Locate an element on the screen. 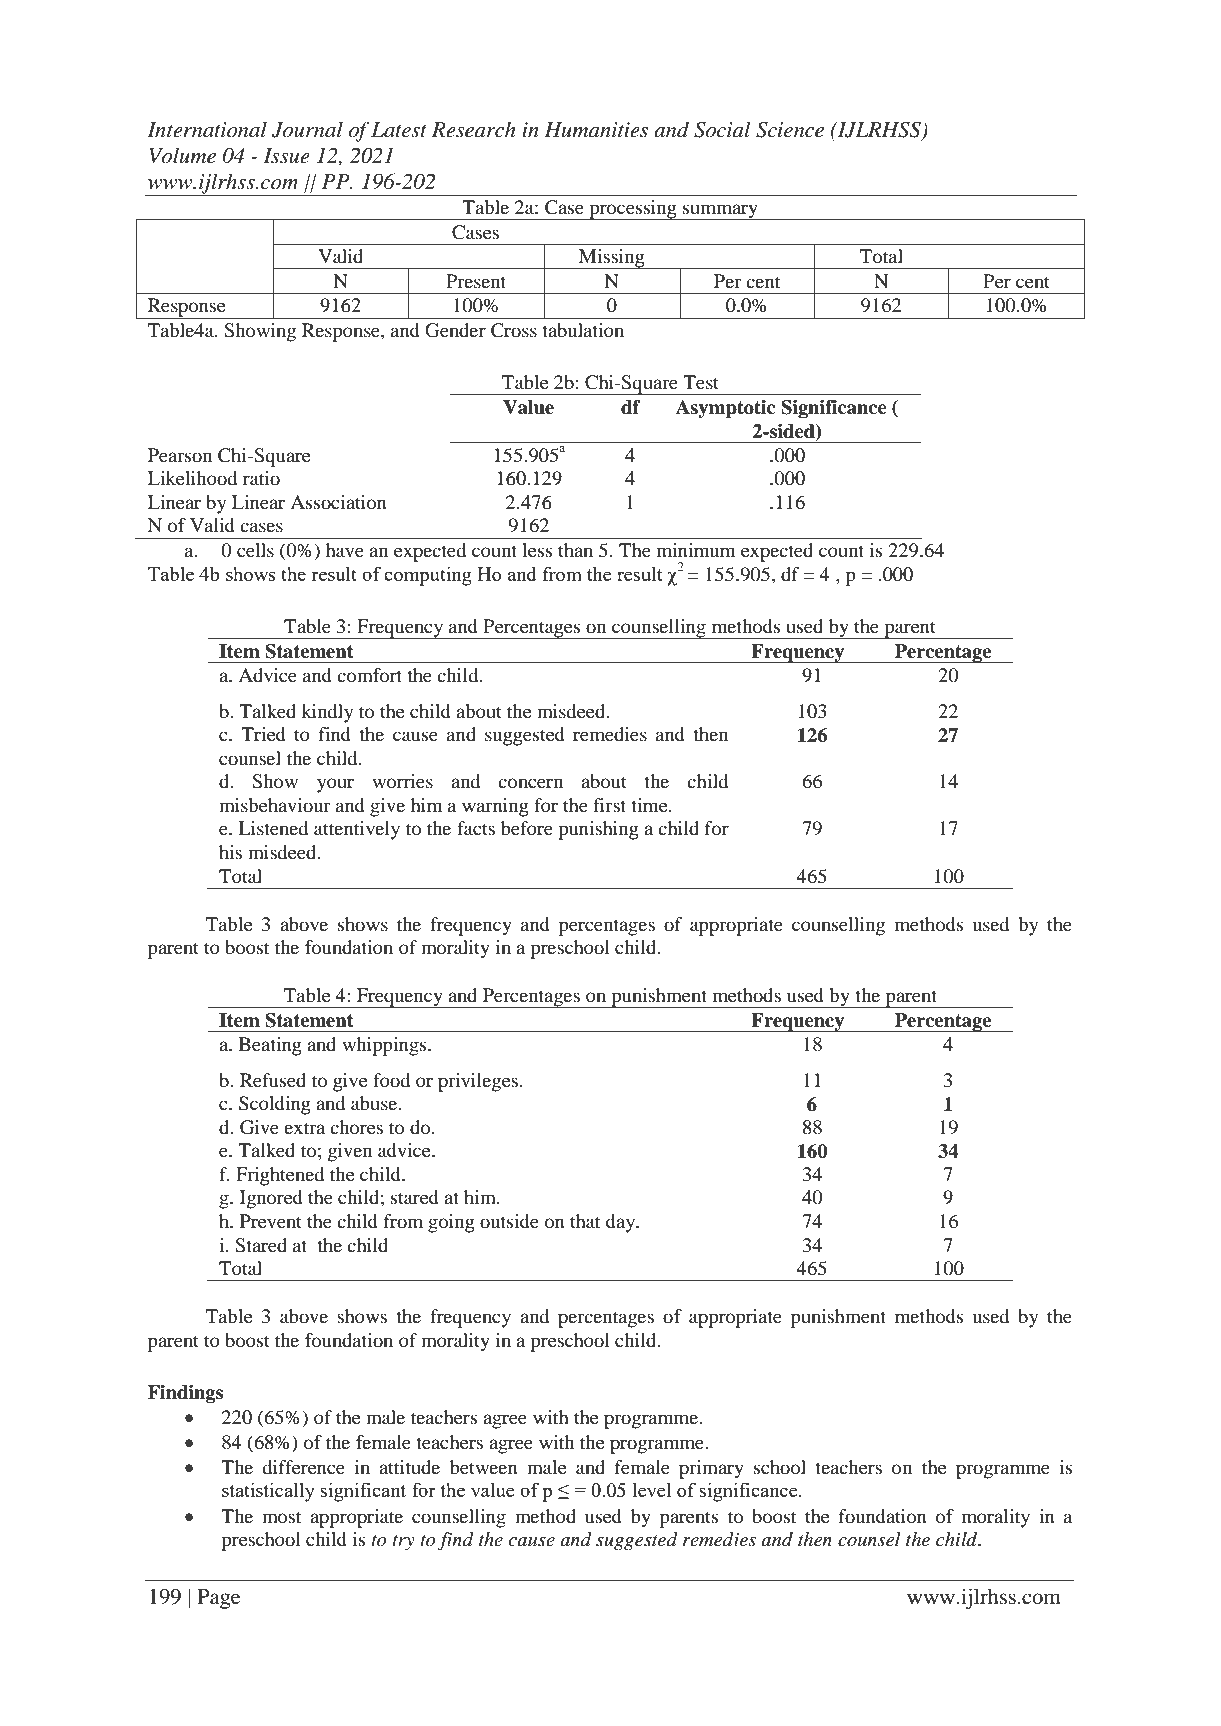  minimum is located at coordinates (696, 550).
